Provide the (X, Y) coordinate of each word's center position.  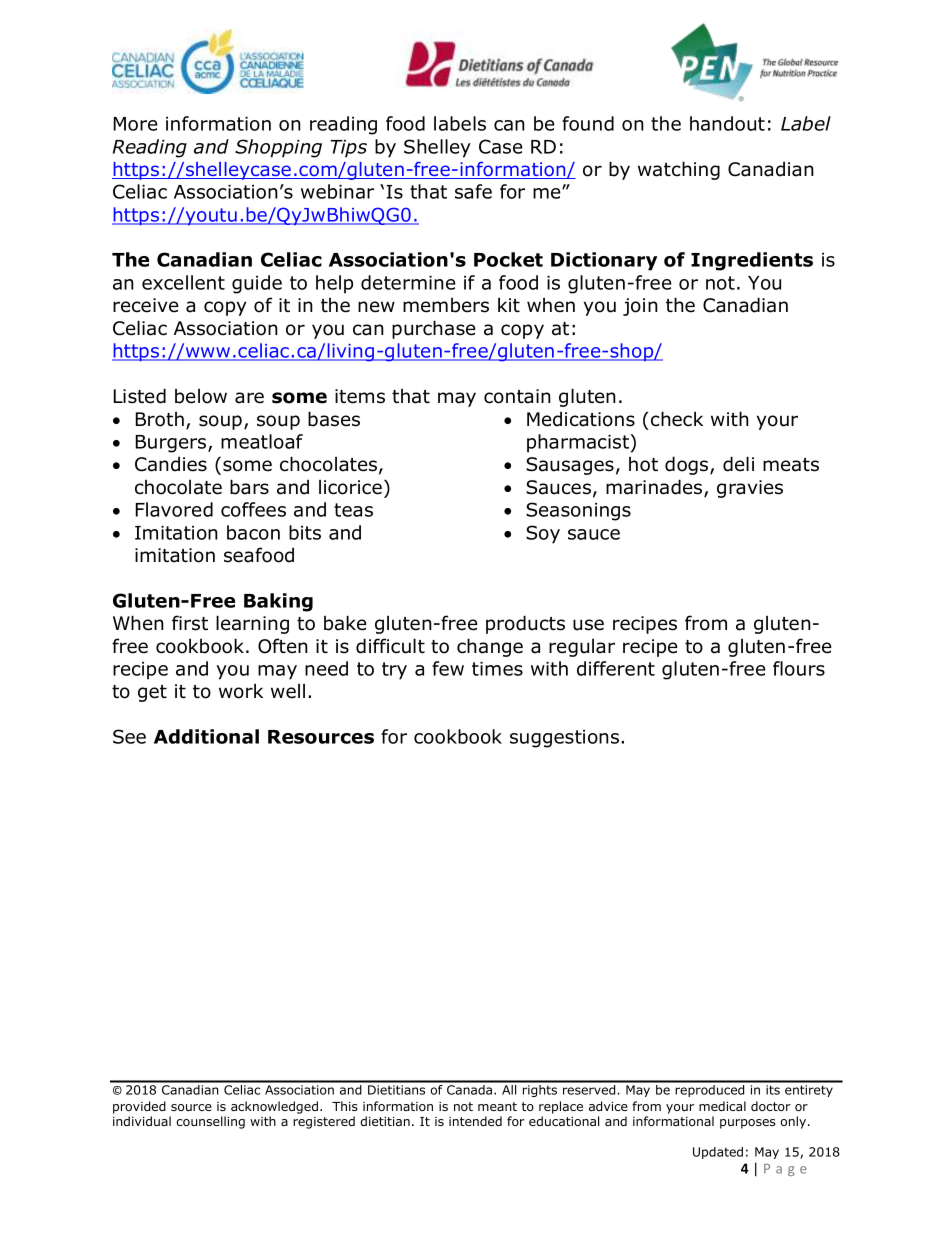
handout (727, 123)
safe (473, 191)
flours (799, 668)
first (190, 623)
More (136, 124)
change (490, 647)
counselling (210, 1122)
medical (722, 1106)
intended (475, 1121)
